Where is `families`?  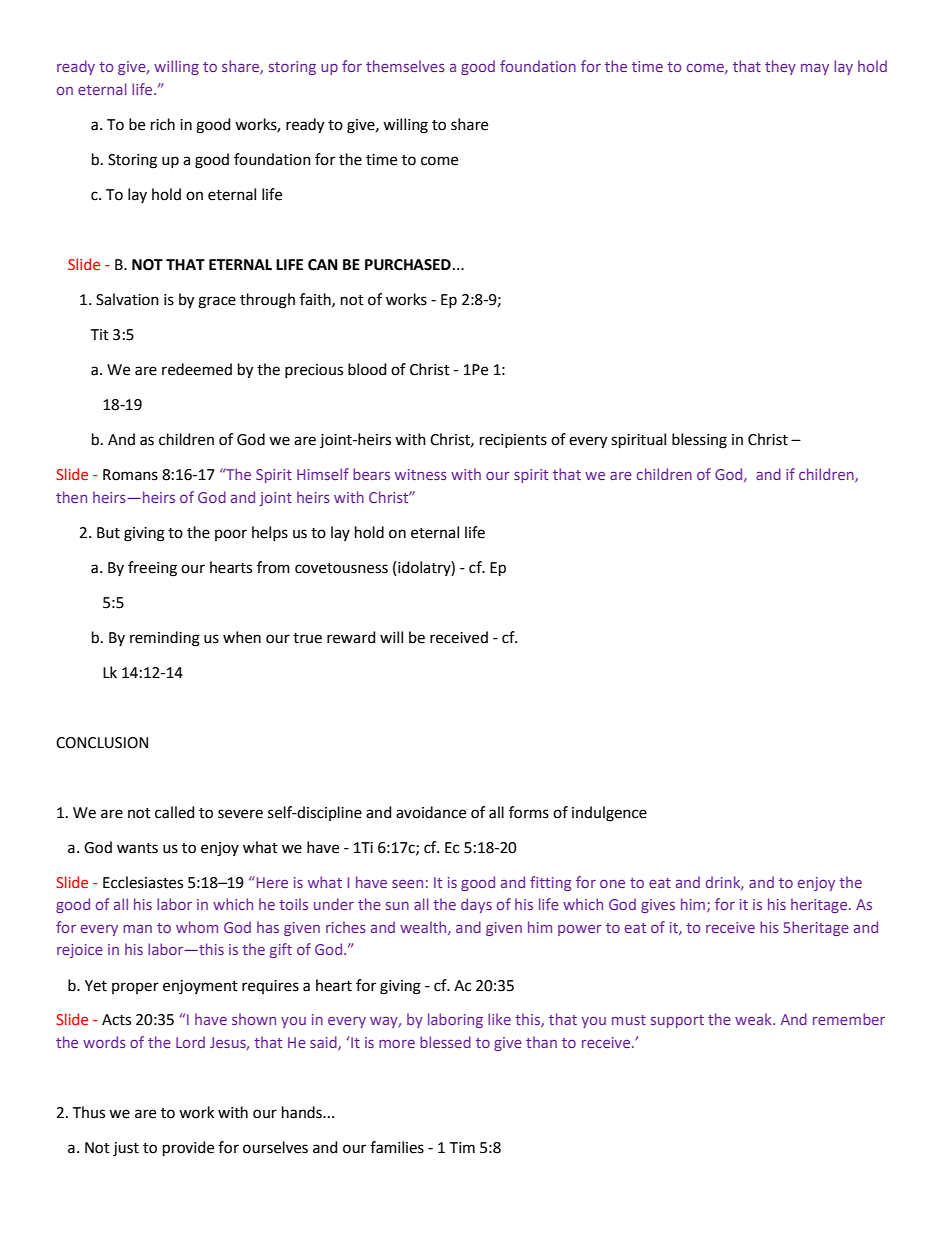
families is located at coordinates (397, 1147).
